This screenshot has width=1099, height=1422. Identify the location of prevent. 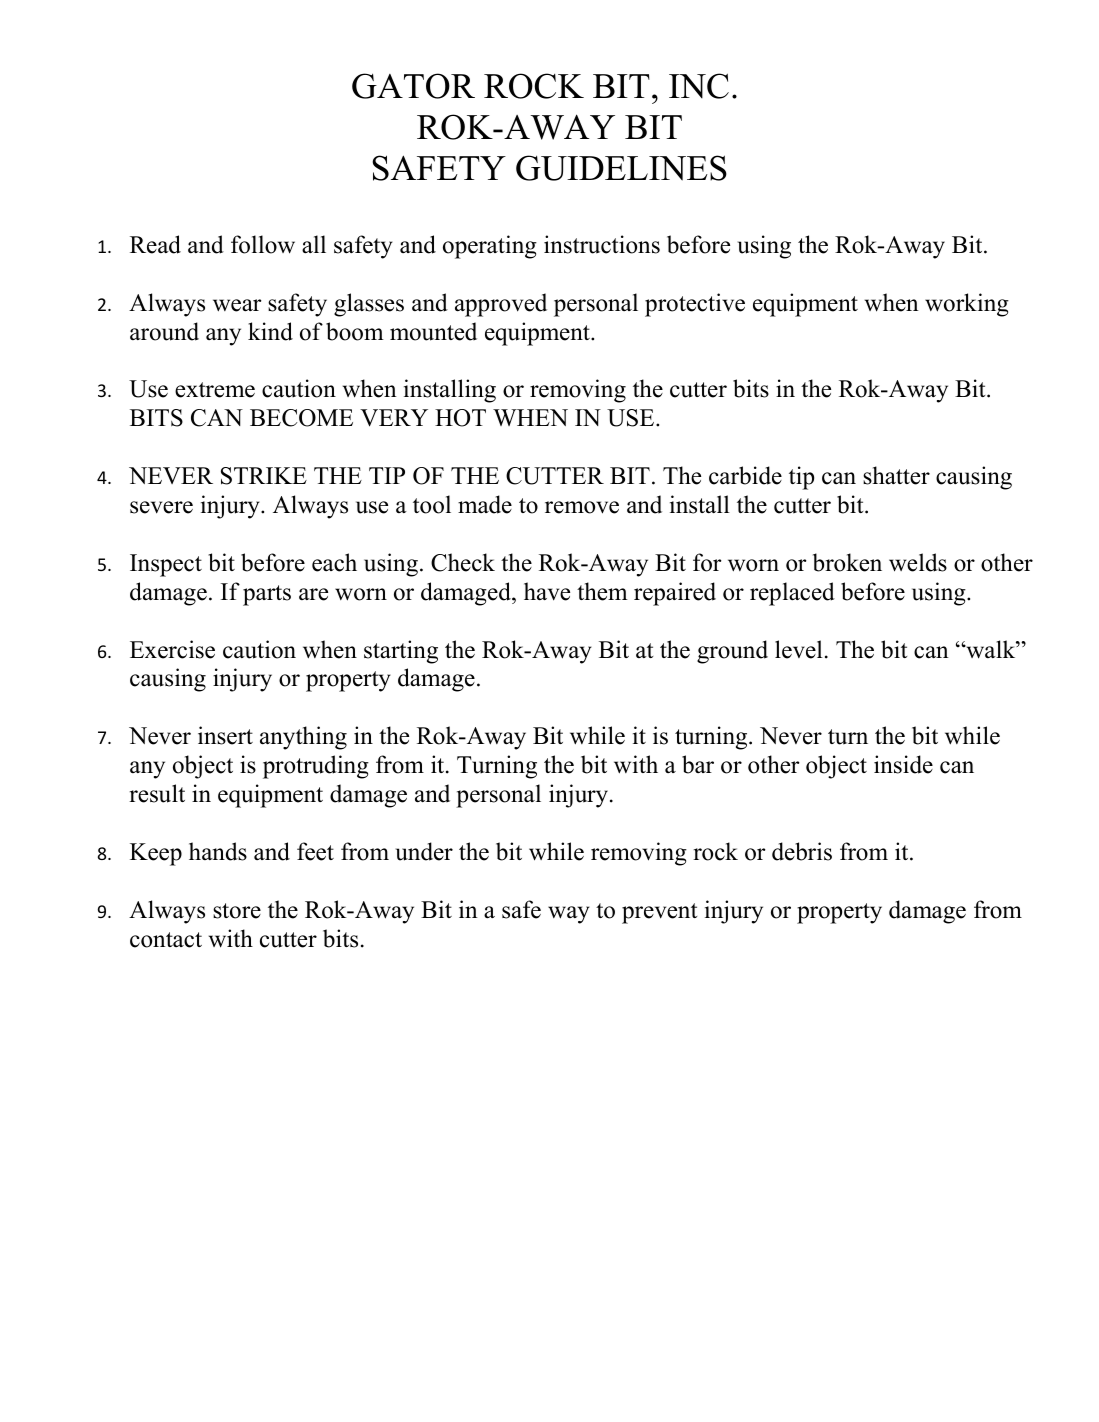
(659, 913).
